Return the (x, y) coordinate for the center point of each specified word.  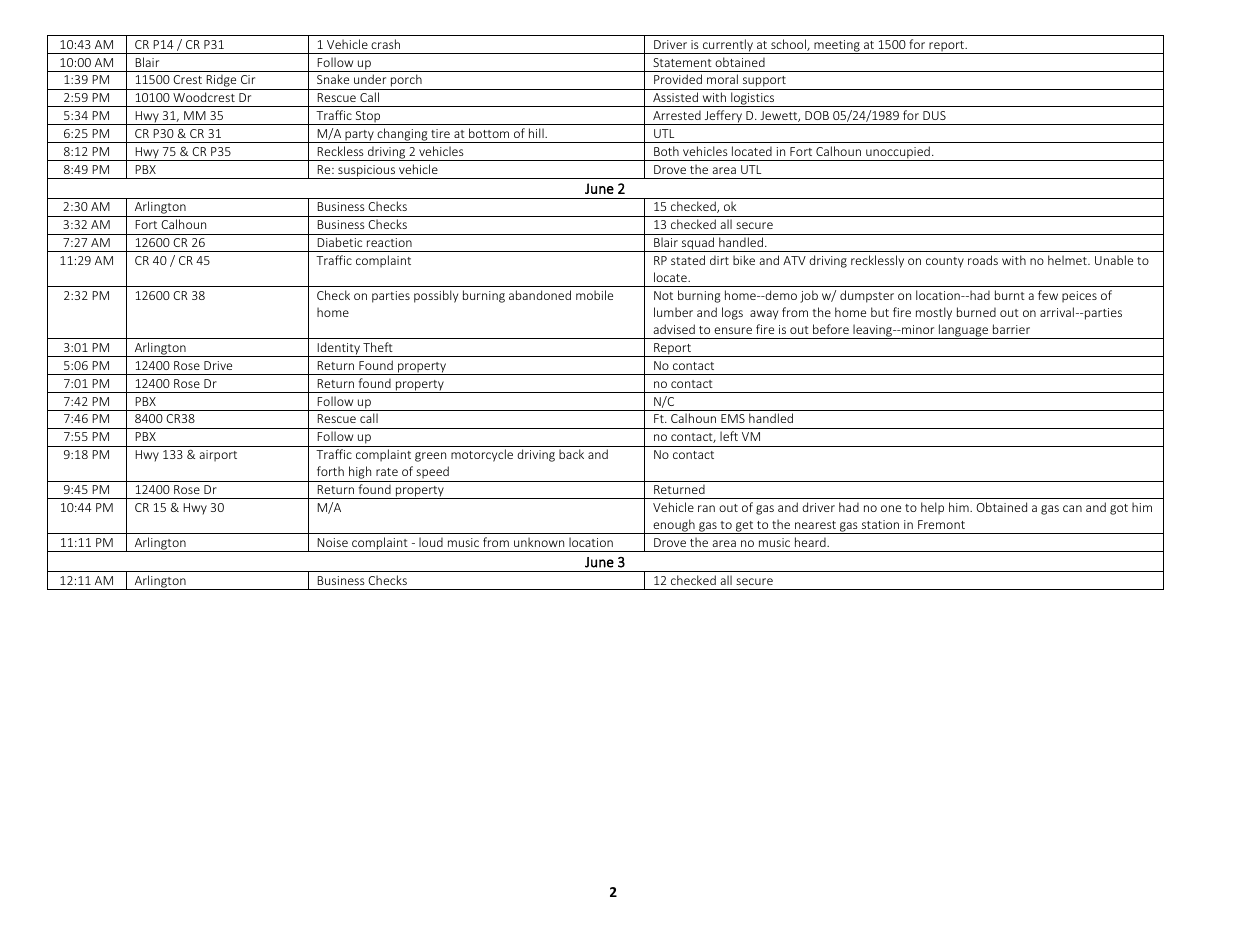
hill (537, 133)
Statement (682, 62)
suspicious (367, 172)
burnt (1010, 295)
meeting (837, 47)
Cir (248, 79)
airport (218, 456)
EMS (733, 418)
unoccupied (898, 153)
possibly (436, 296)
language (964, 331)
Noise (332, 542)
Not (663, 295)
